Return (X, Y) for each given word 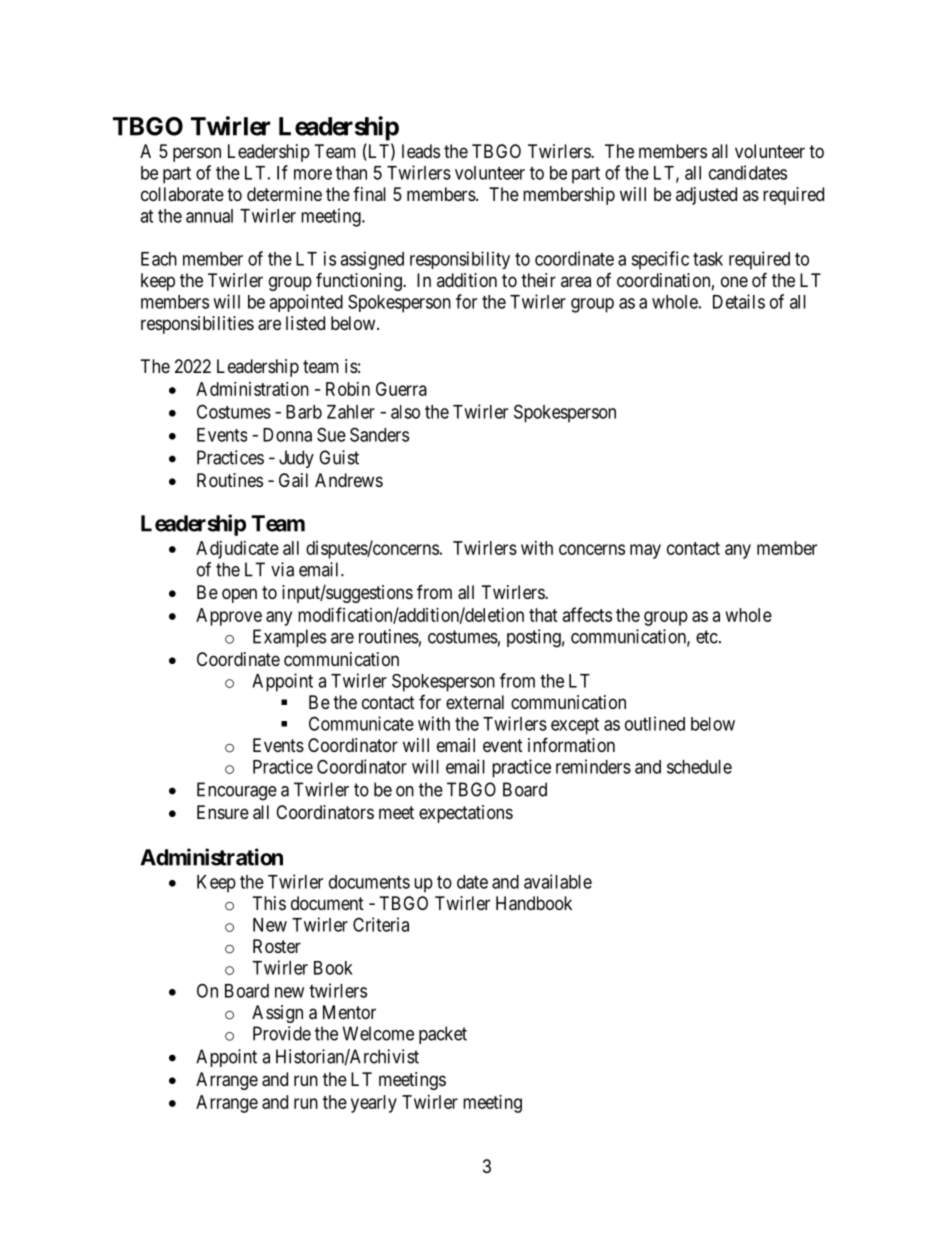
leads (421, 151)
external (475, 702)
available (558, 881)
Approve (229, 617)
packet (443, 1035)
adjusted (706, 196)
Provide (282, 1033)
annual (209, 216)
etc (707, 637)
